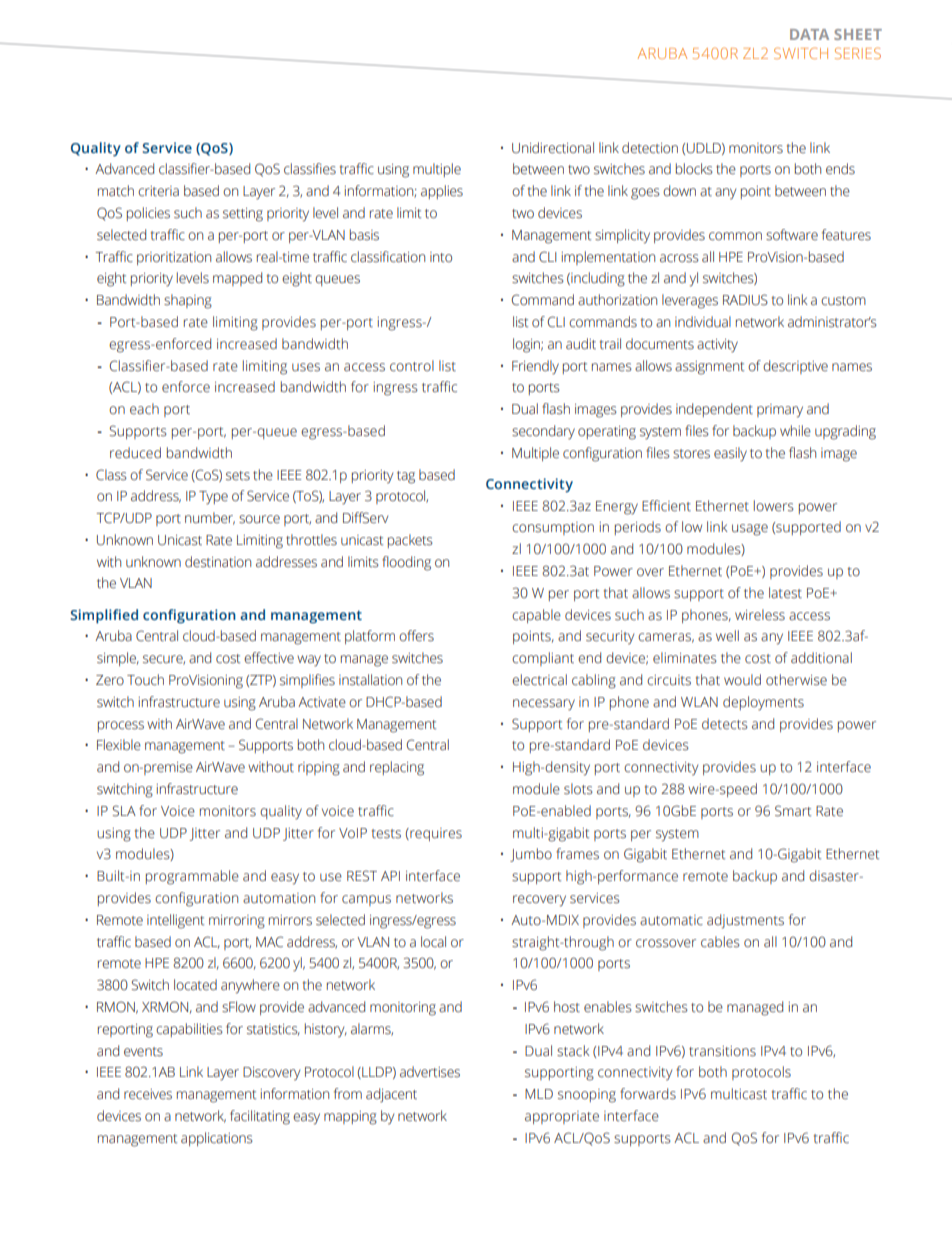 Image resolution: width=952 pixels, height=1233 pixels. I want to click on Unidirectional, so click(553, 148).
